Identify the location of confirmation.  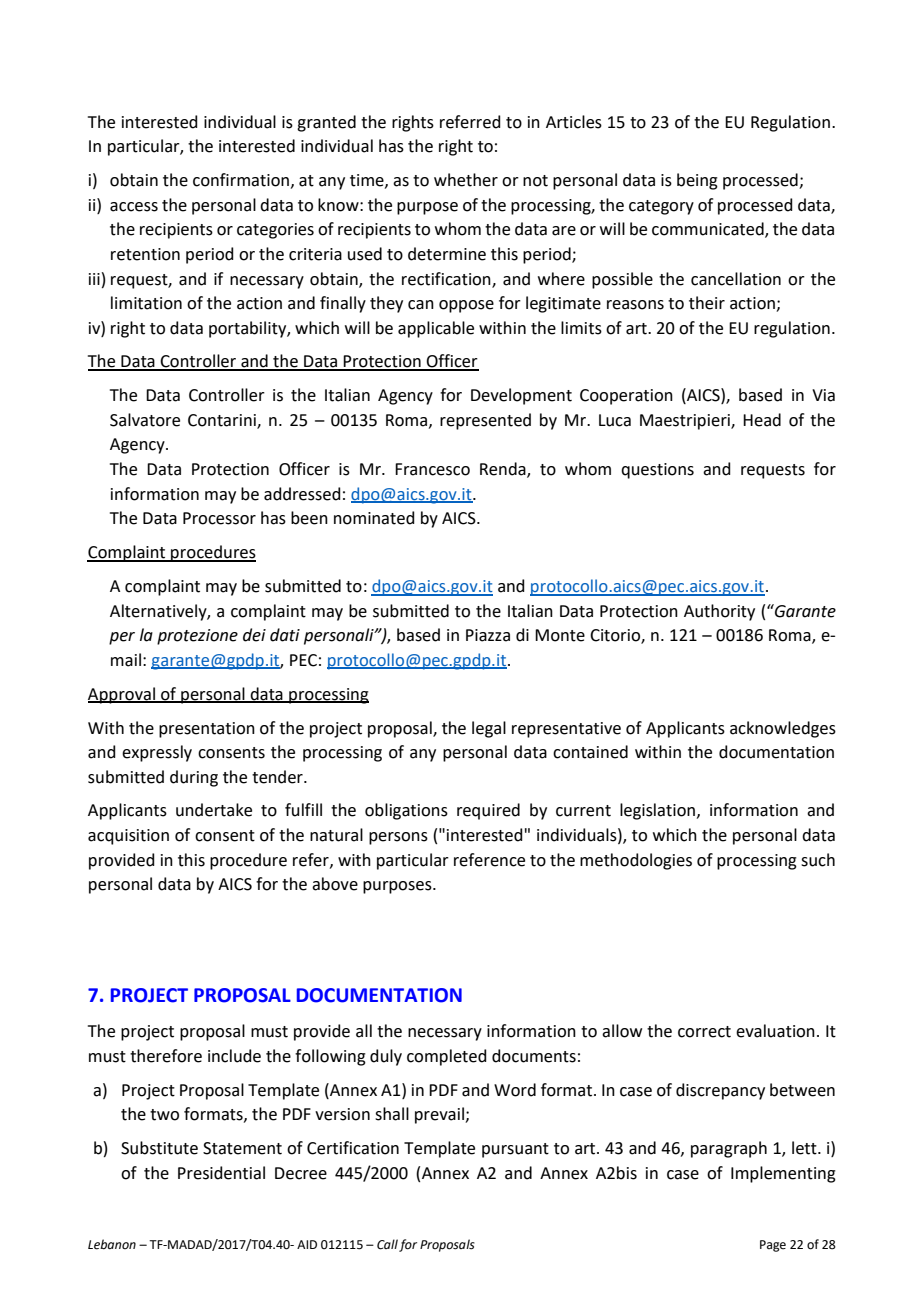
(241, 180).
